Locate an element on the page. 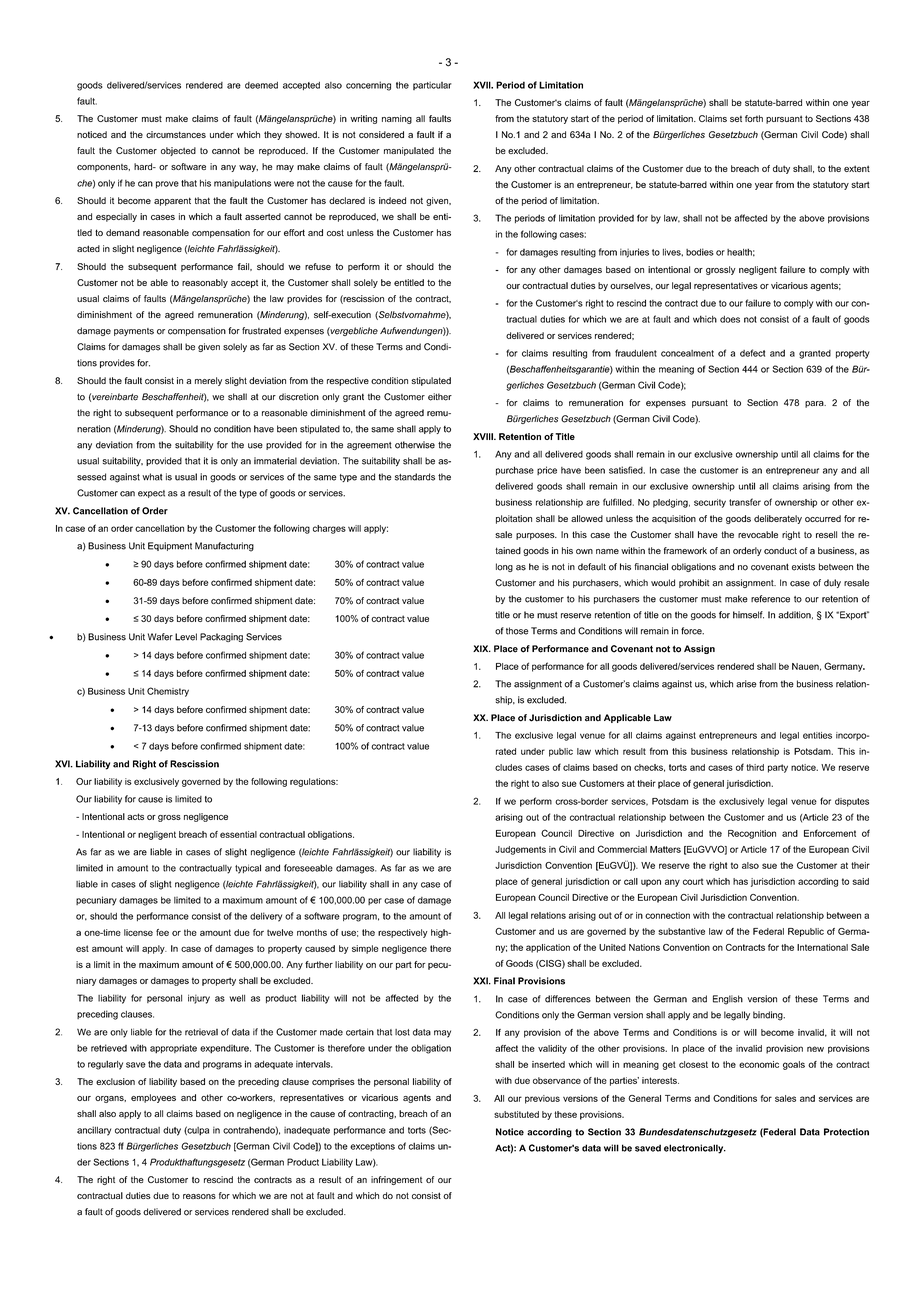  merely is located at coordinates (208, 381).
